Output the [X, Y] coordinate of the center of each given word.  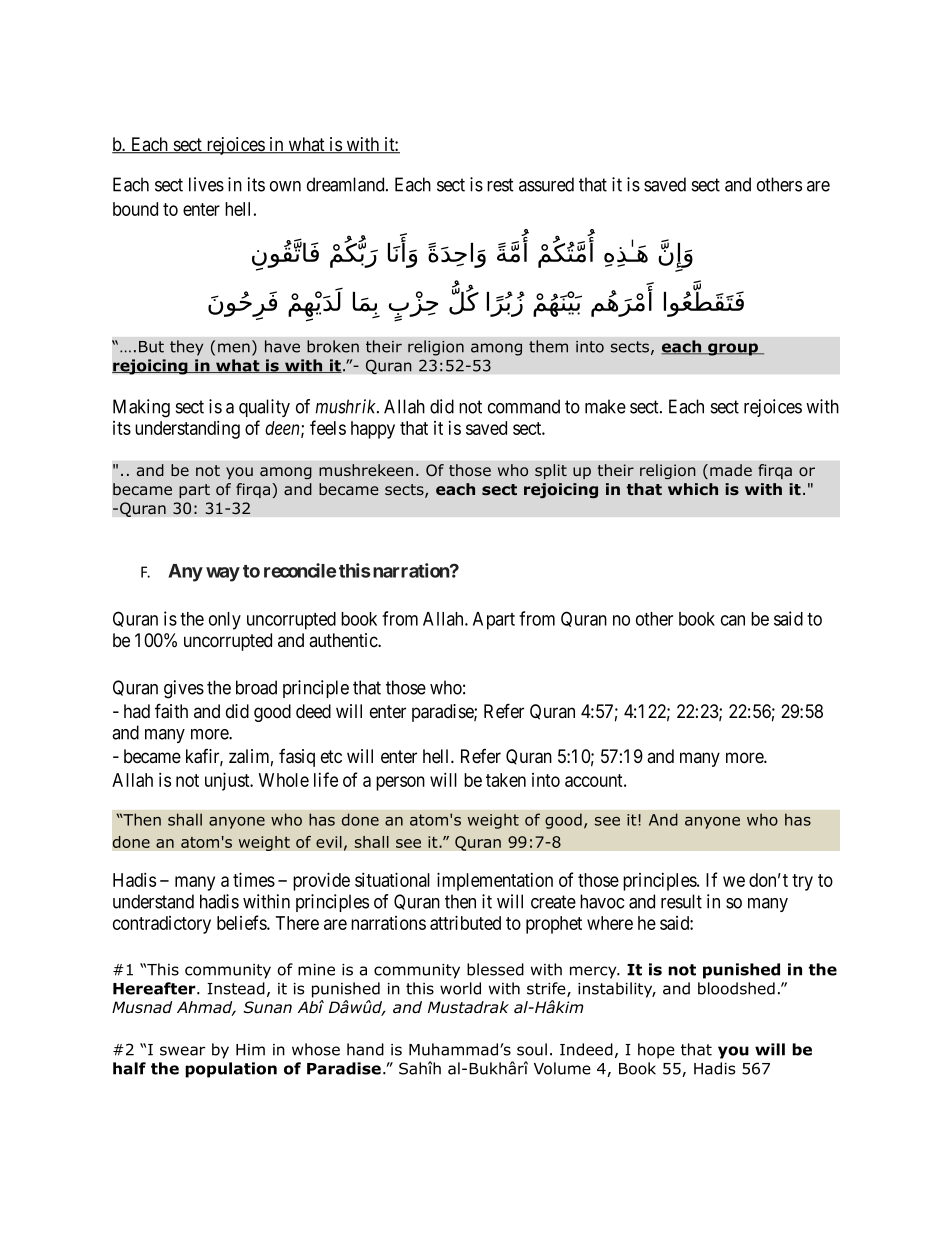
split [551, 471]
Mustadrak [468, 1007]
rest [500, 185]
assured [546, 184]
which [693, 489]
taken [506, 780]
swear [183, 1051]
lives [206, 184]
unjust [228, 781]
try [802, 882]
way [223, 574]
